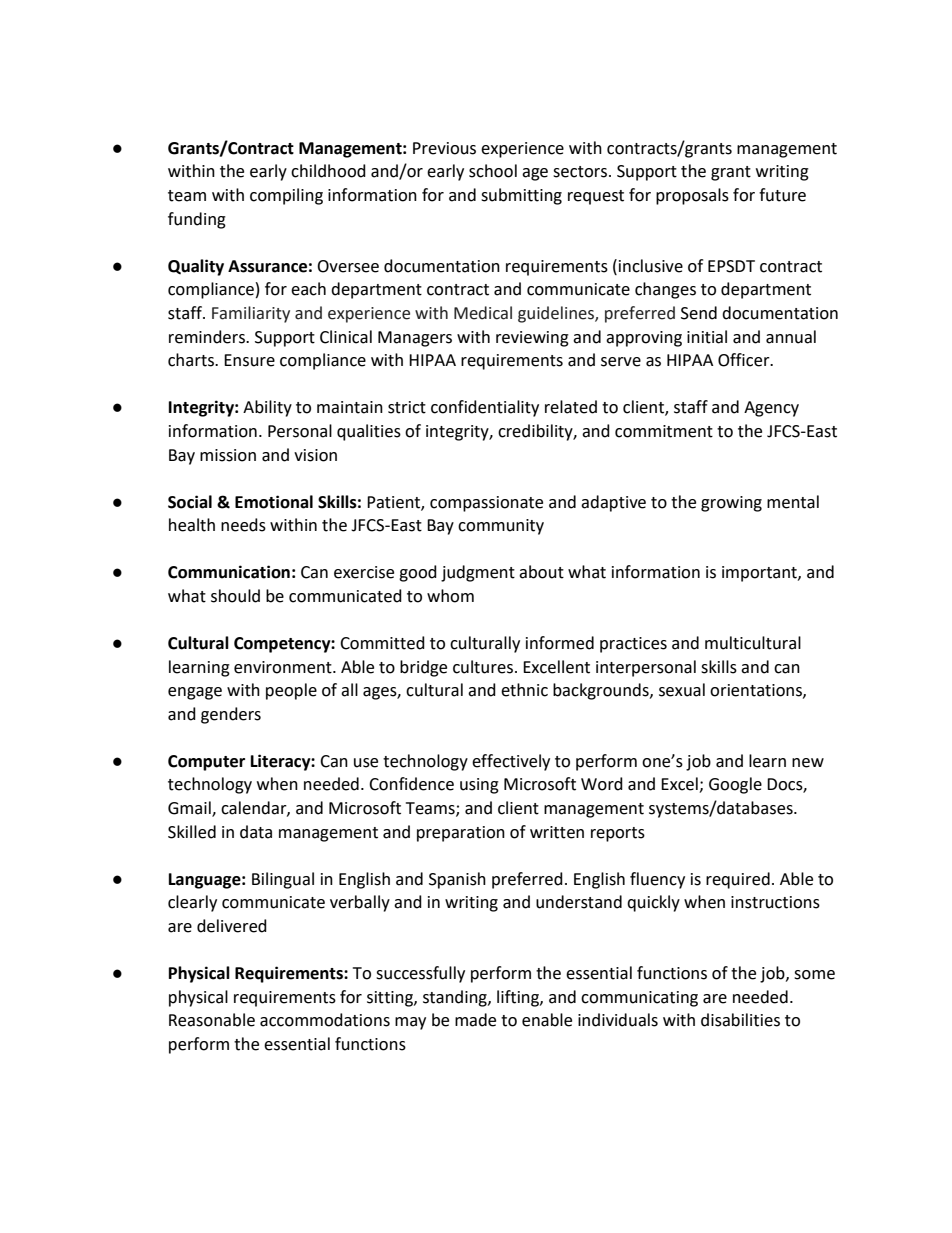 This screenshot has width=952, height=1233. Describe the element at coordinates (782, 195) in the screenshot. I see `future` at that location.
